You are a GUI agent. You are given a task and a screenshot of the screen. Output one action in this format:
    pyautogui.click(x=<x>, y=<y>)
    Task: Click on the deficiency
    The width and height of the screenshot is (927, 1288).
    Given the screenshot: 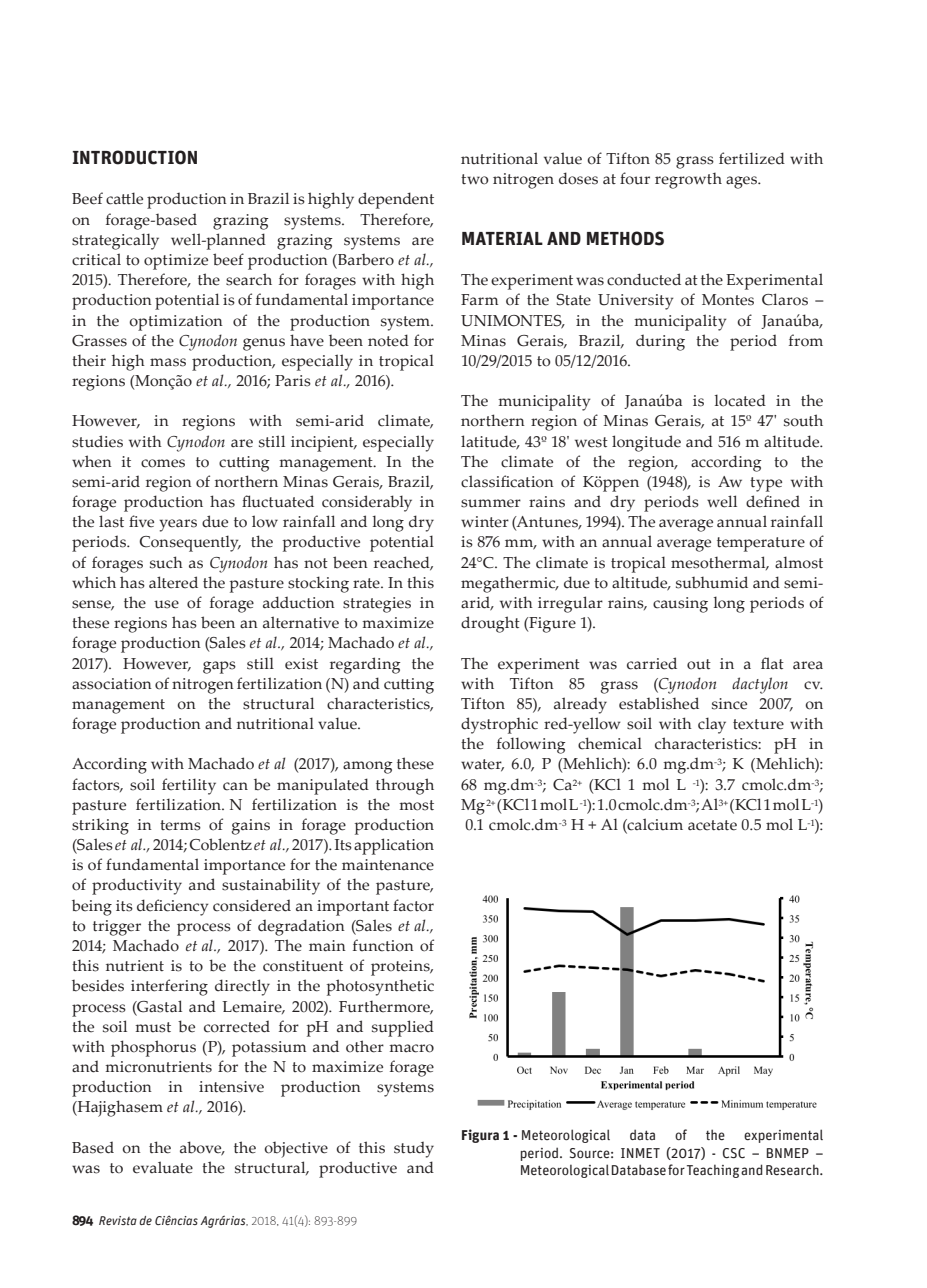 What is the action you would take?
    pyautogui.click(x=173, y=907)
